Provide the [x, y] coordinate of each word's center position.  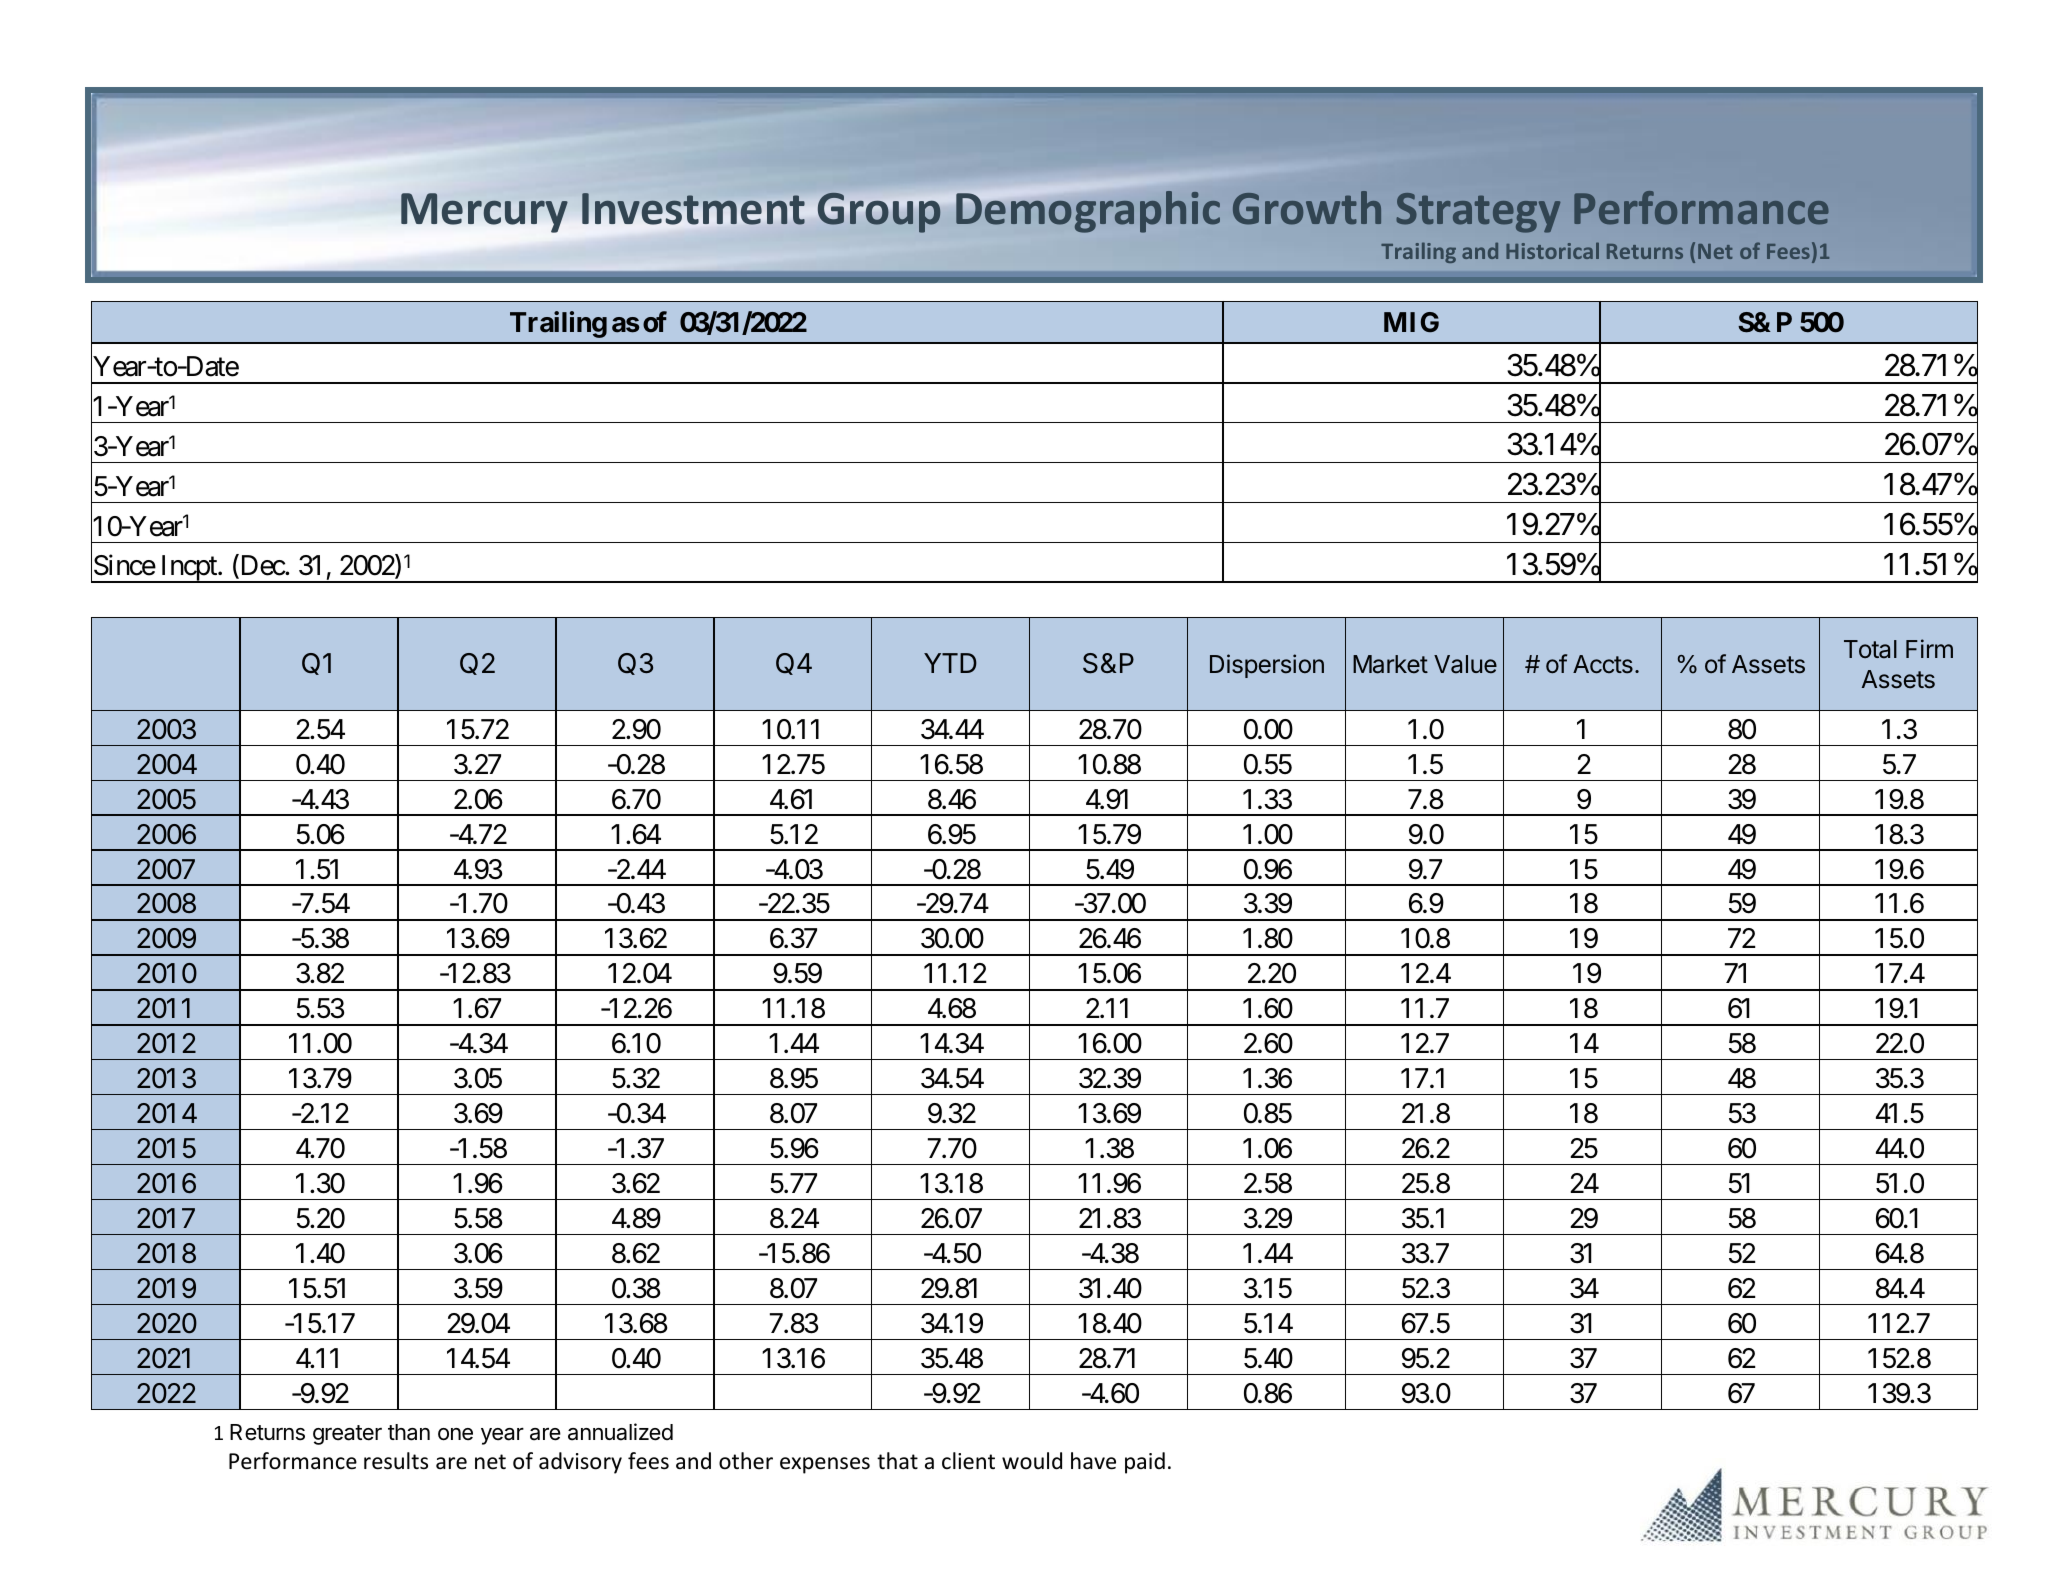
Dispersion [1267, 666]
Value [1465, 664]
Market [1390, 664]
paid [1145, 1463]
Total [1870, 649]
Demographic [1088, 212]
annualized [620, 1432]
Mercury [484, 213]
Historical [1552, 250]
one [455, 1434]
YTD [950, 663]
